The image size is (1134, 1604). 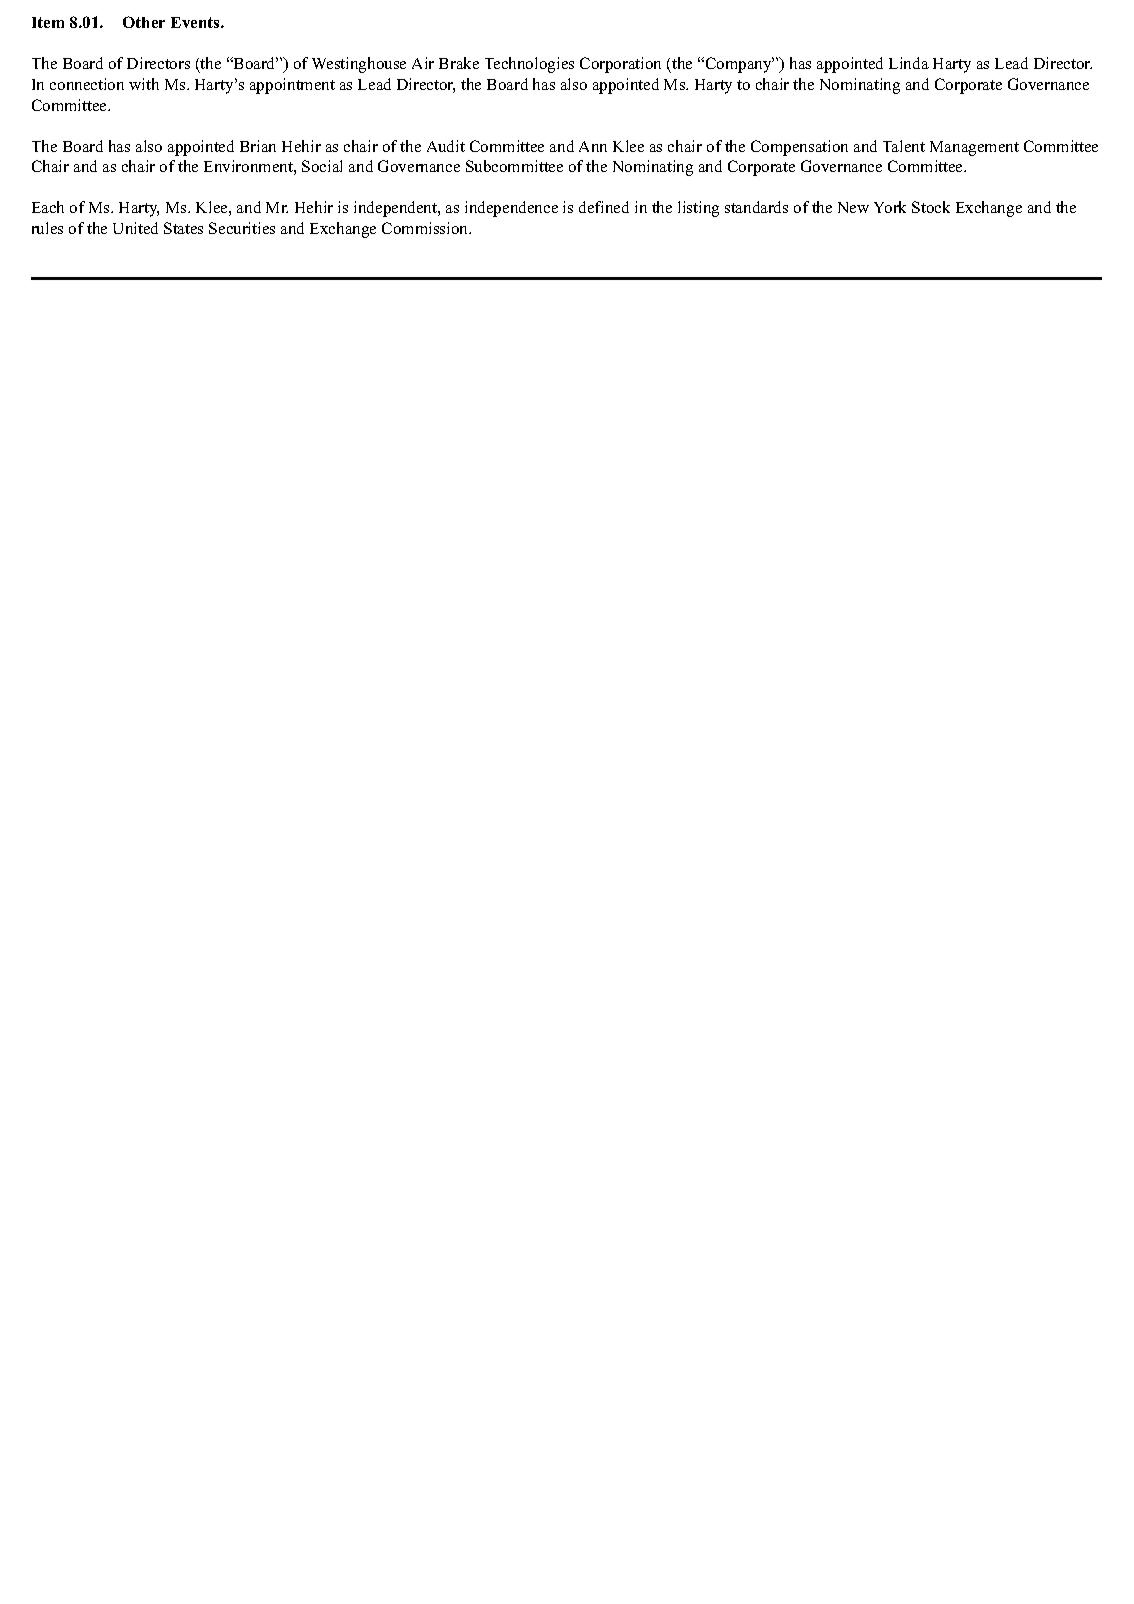 What do you see at coordinates (459, 63) in the page?
I see `Brake` at bounding box center [459, 63].
